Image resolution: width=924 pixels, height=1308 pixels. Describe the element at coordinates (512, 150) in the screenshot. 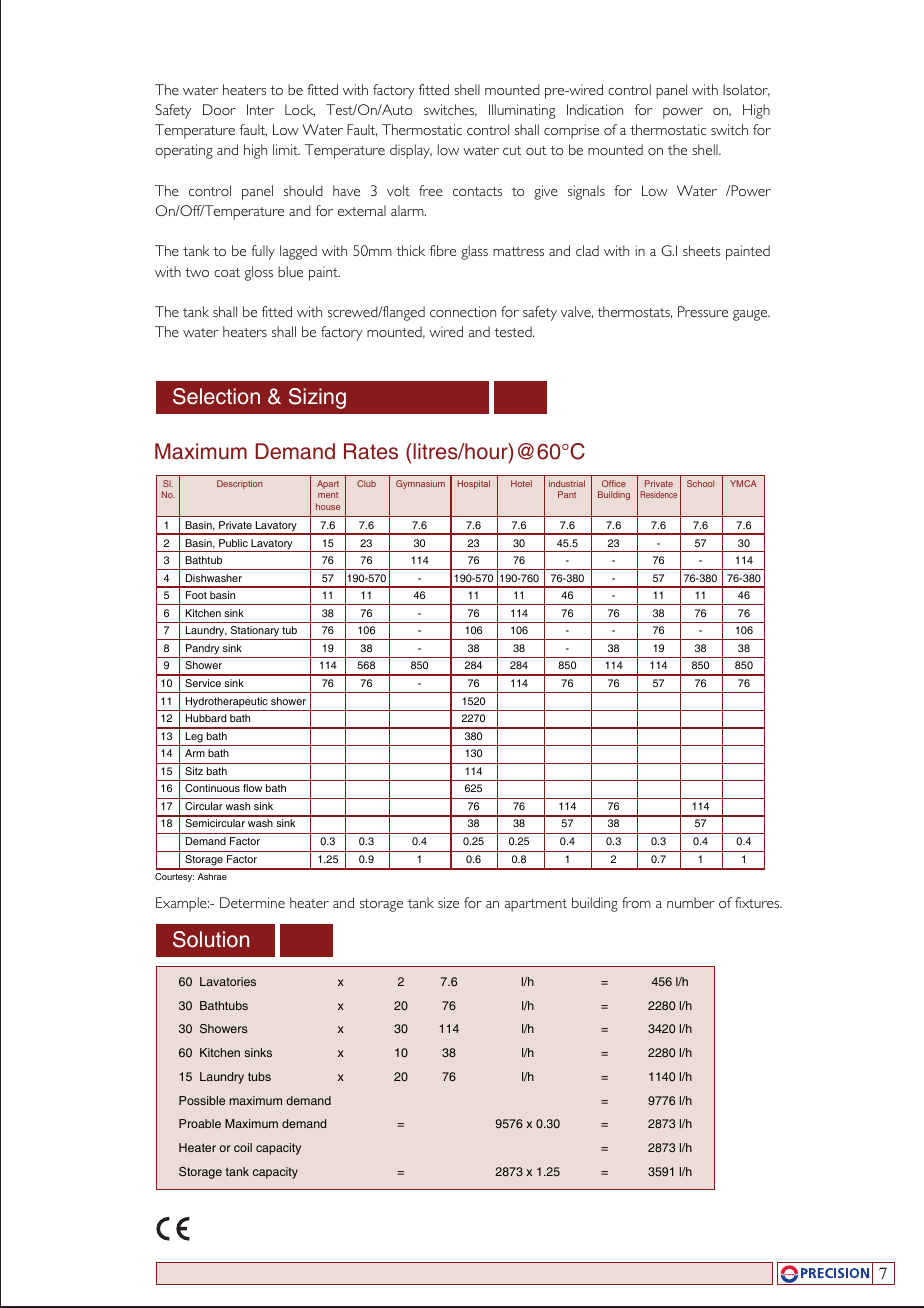

I see `cut` at that location.
